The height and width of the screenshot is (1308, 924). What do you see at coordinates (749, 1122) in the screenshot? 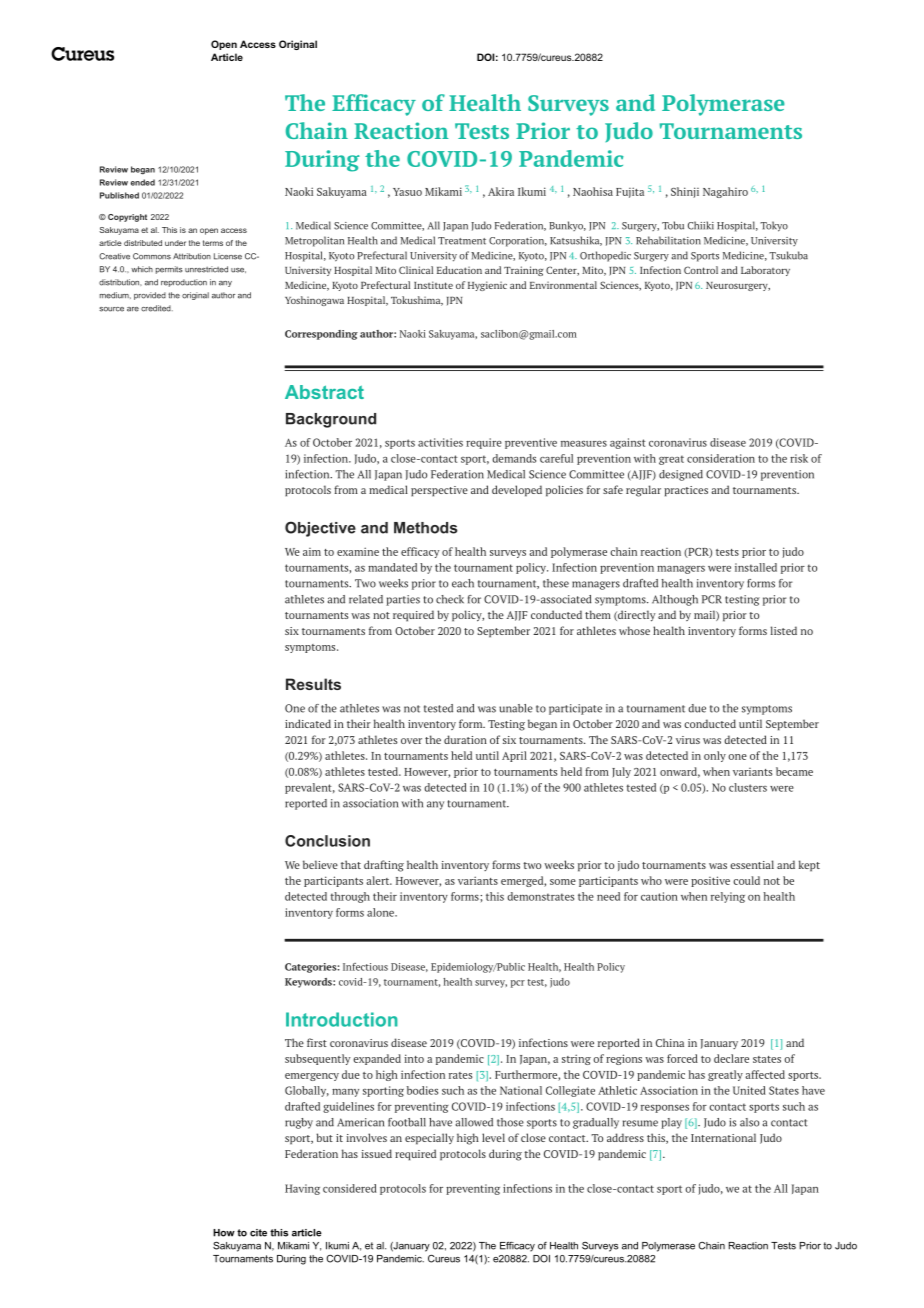
I see `also` at bounding box center [749, 1122].
